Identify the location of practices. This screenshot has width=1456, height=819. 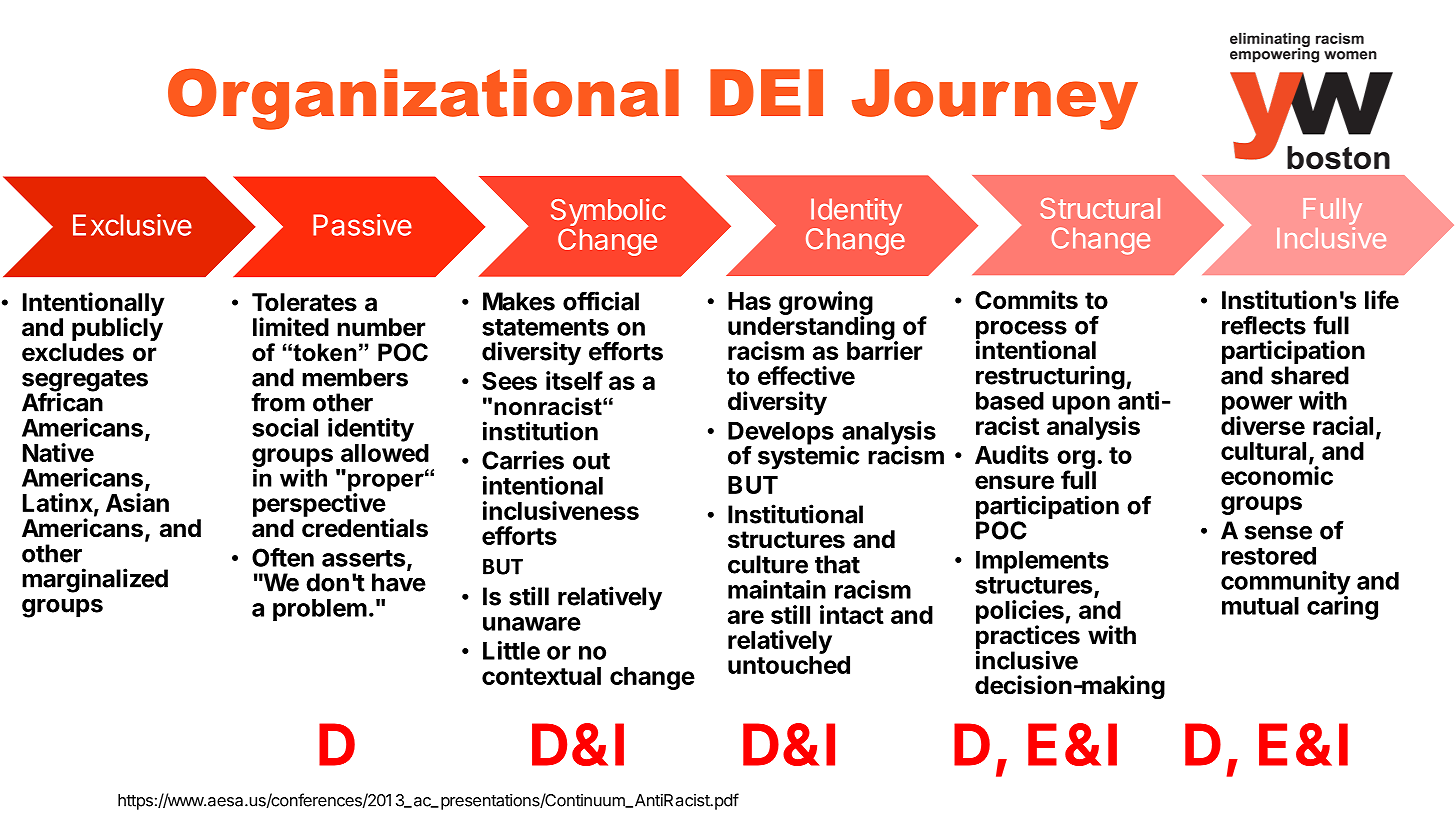
(1028, 638).
